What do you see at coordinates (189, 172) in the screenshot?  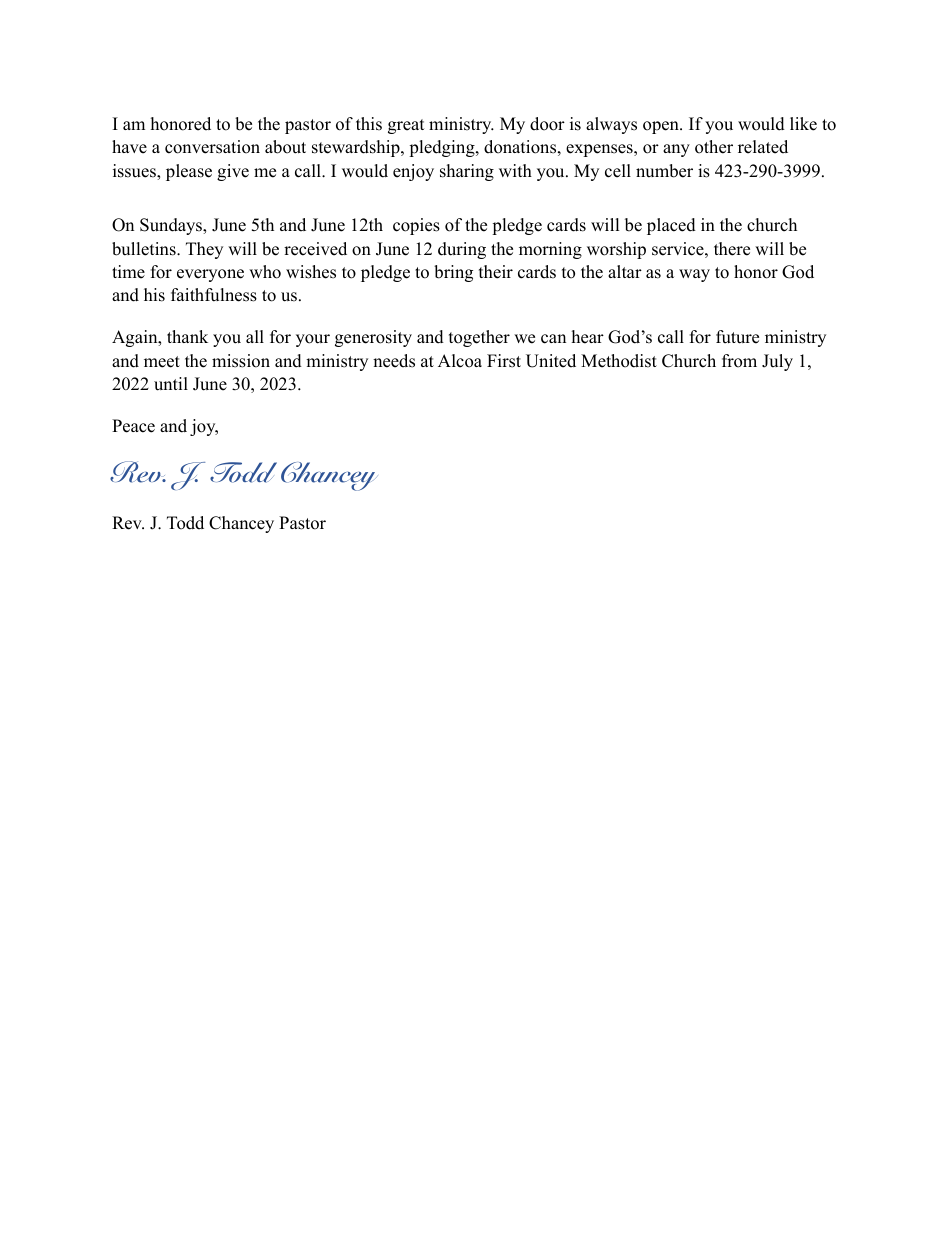 I see `please` at bounding box center [189, 172].
